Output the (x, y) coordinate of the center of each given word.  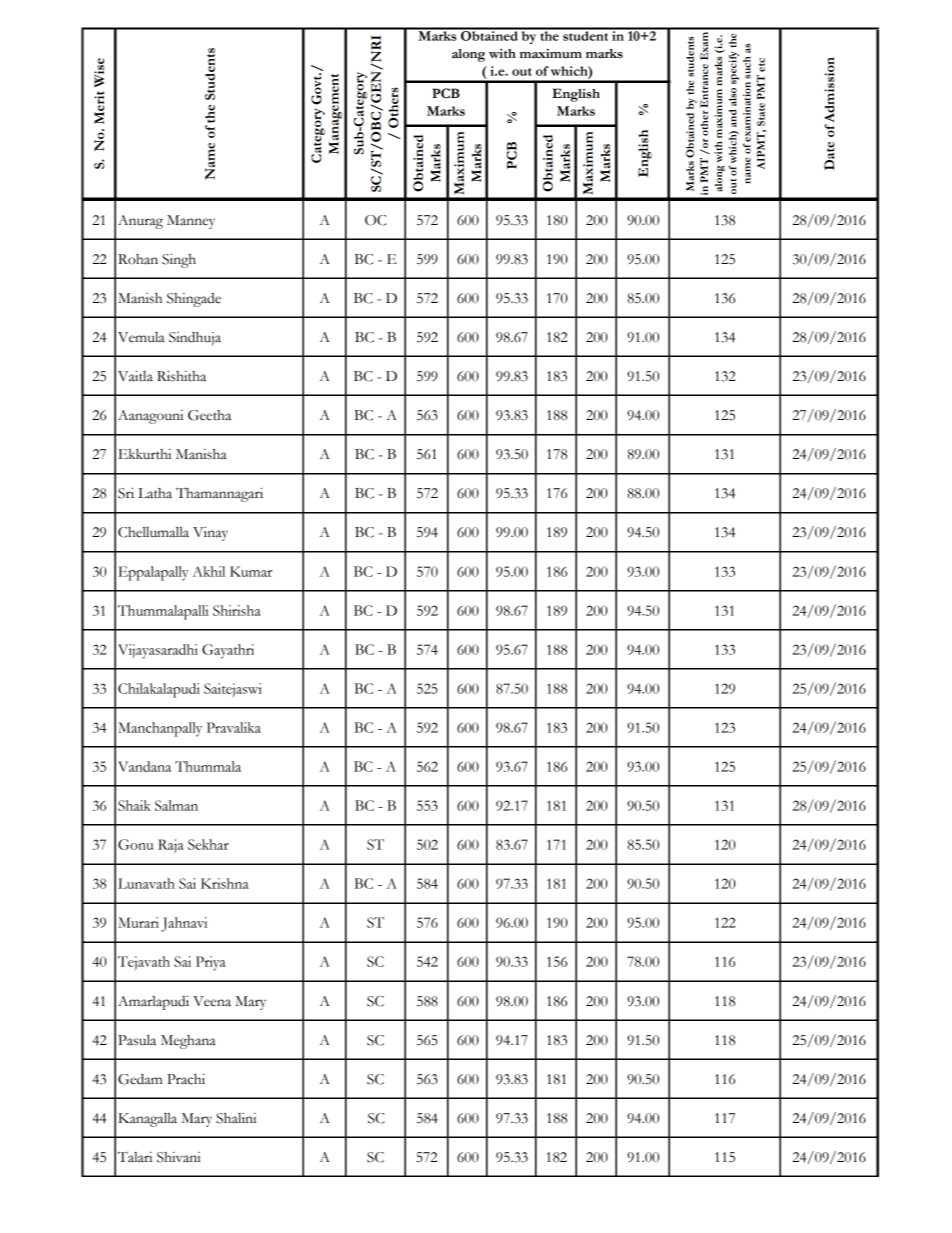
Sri (126, 493)
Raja (170, 846)
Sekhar (208, 844)
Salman (176, 805)
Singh (179, 260)
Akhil (208, 571)
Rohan (138, 259)
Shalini (236, 1118)
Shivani (179, 1157)
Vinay (210, 533)
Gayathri (228, 651)
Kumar (251, 571)
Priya (210, 963)
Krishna (224, 883)
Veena (212, 1001)
